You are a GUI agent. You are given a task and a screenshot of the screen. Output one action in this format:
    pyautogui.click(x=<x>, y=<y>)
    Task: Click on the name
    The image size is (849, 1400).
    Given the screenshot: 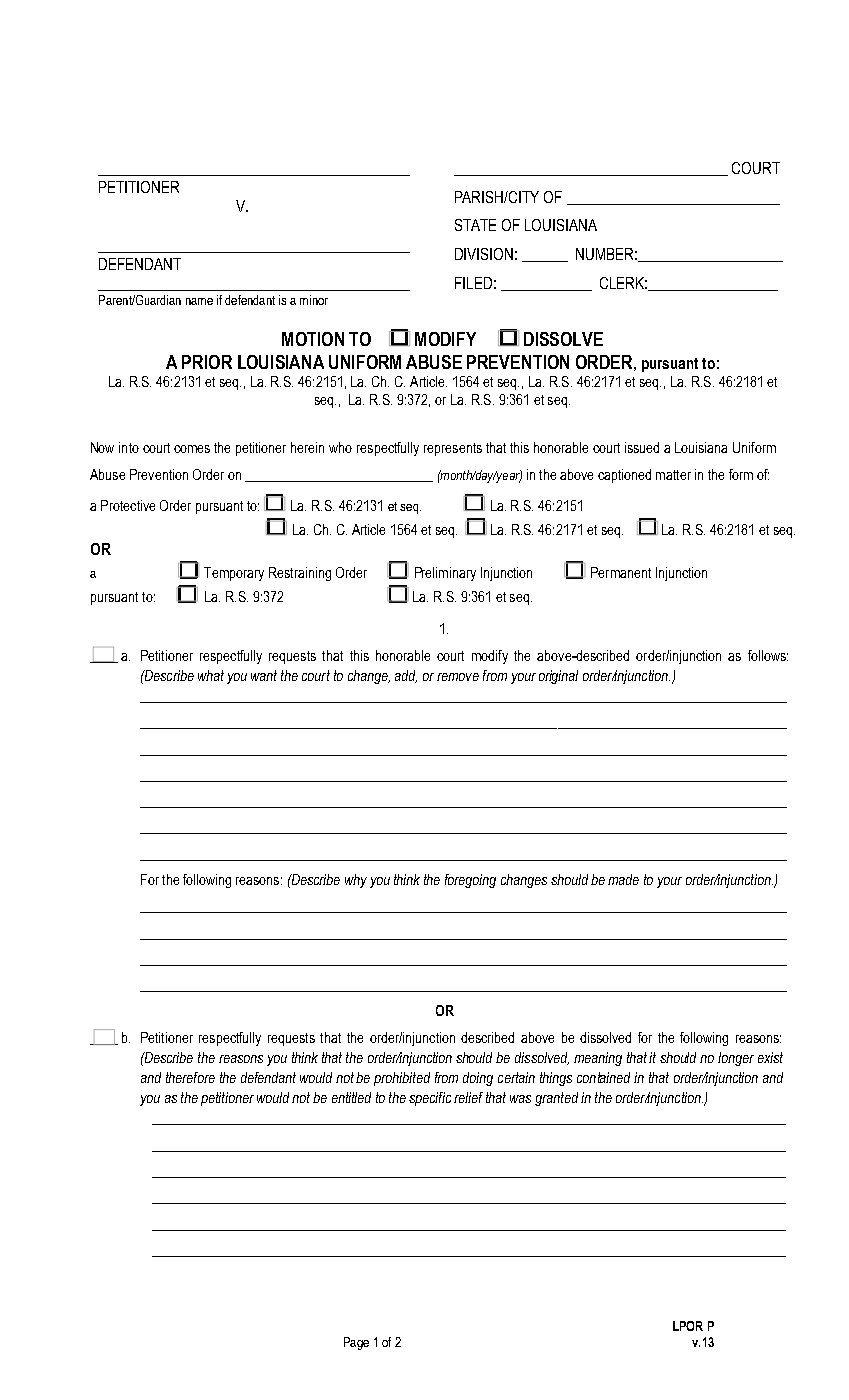 What is the action you would take?
    pyautogui.click(x=199, y=301)
